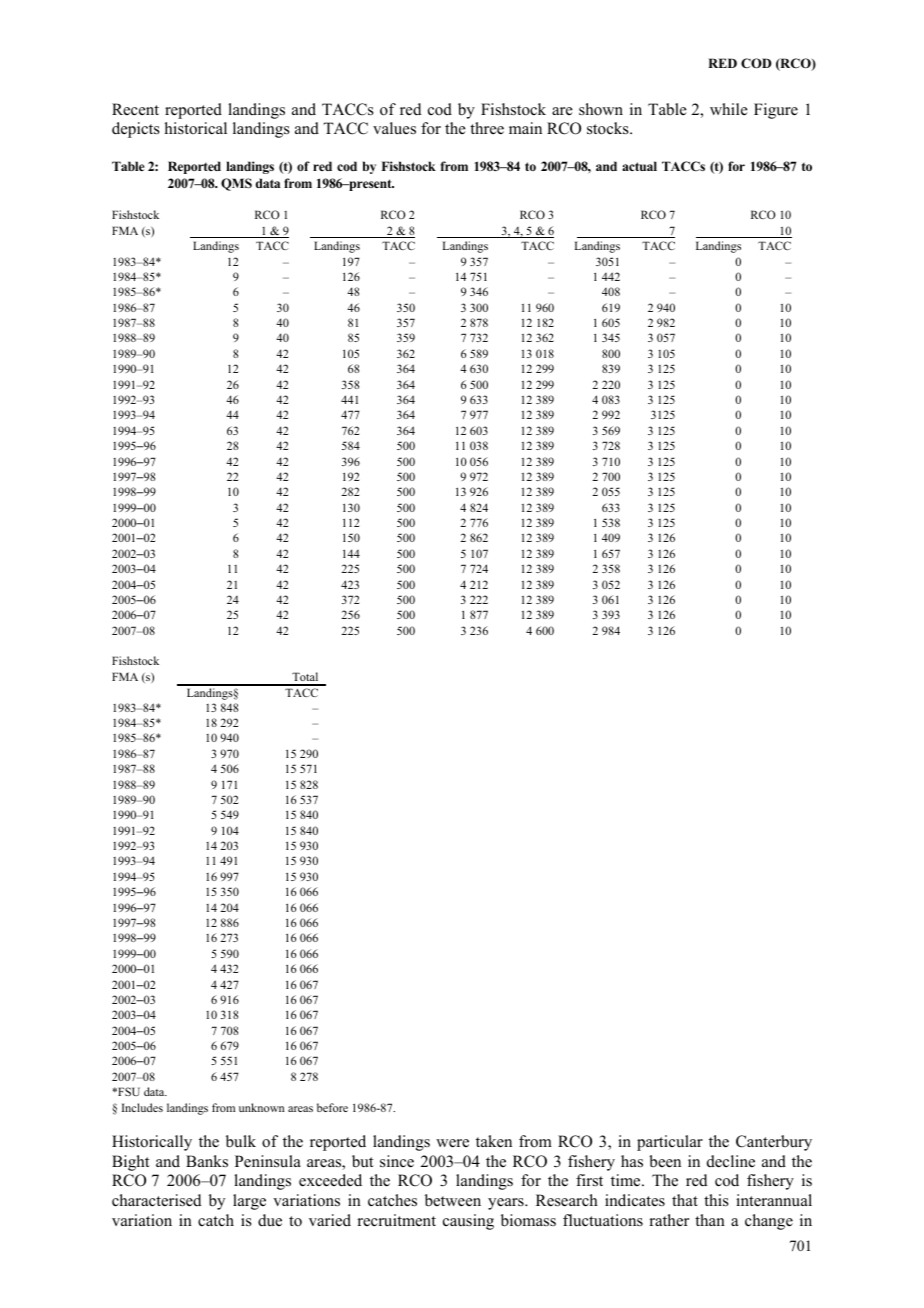  What do you see at coordinates (487, 128) in the document?
I see `three` at bounding box center [487, 128].
